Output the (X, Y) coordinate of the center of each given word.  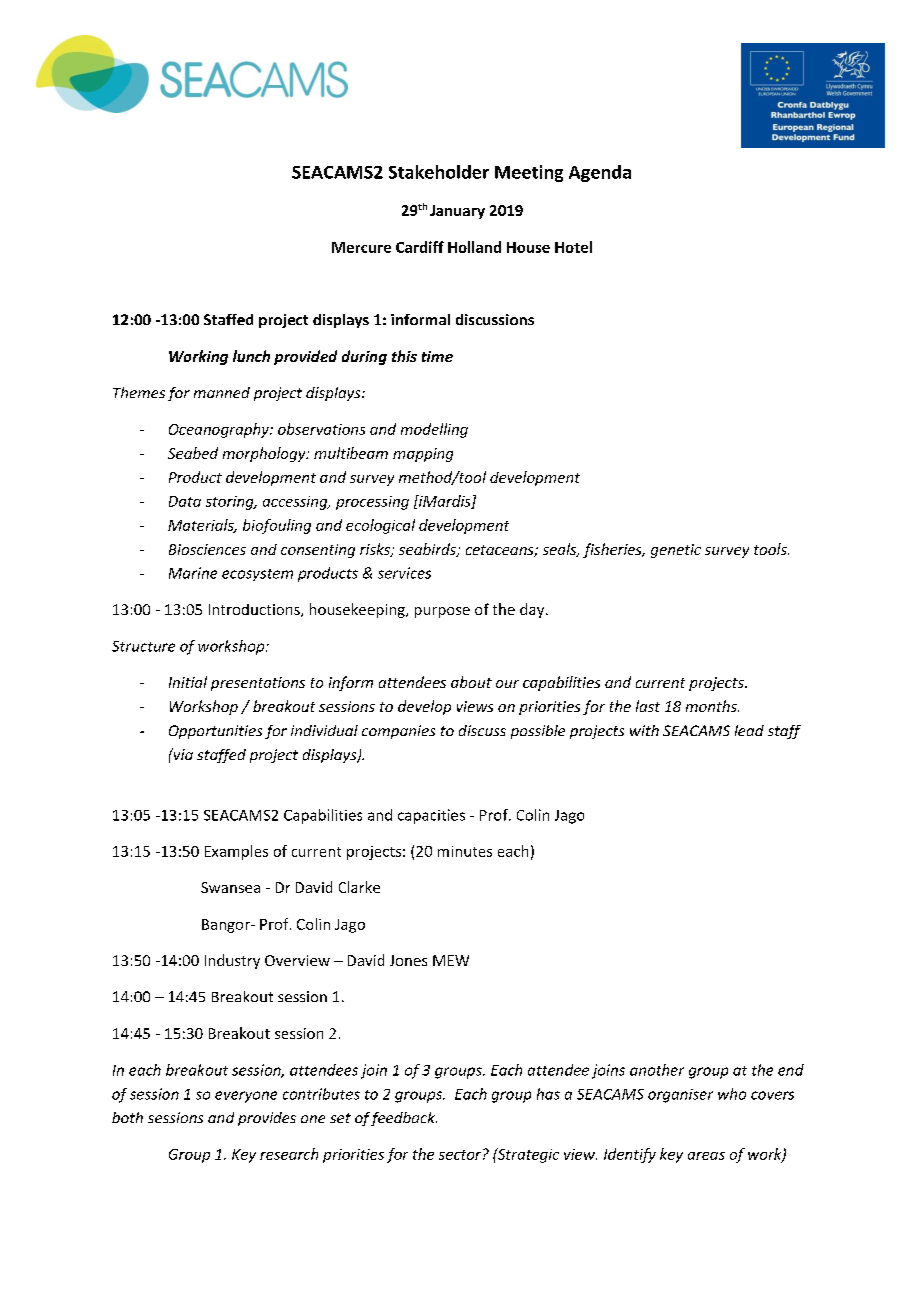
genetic (676, 551)
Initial (188, 682)
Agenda (600, 173)
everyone (246, 1097)
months (712, 706)
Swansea (230, 887)
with (644, 730)
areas (706, 1156)
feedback (404, 1119)
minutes (465, 851)
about (471, 682)
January (457, 212)
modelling (434, 430)
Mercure (361, 247)
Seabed (193, 453)
